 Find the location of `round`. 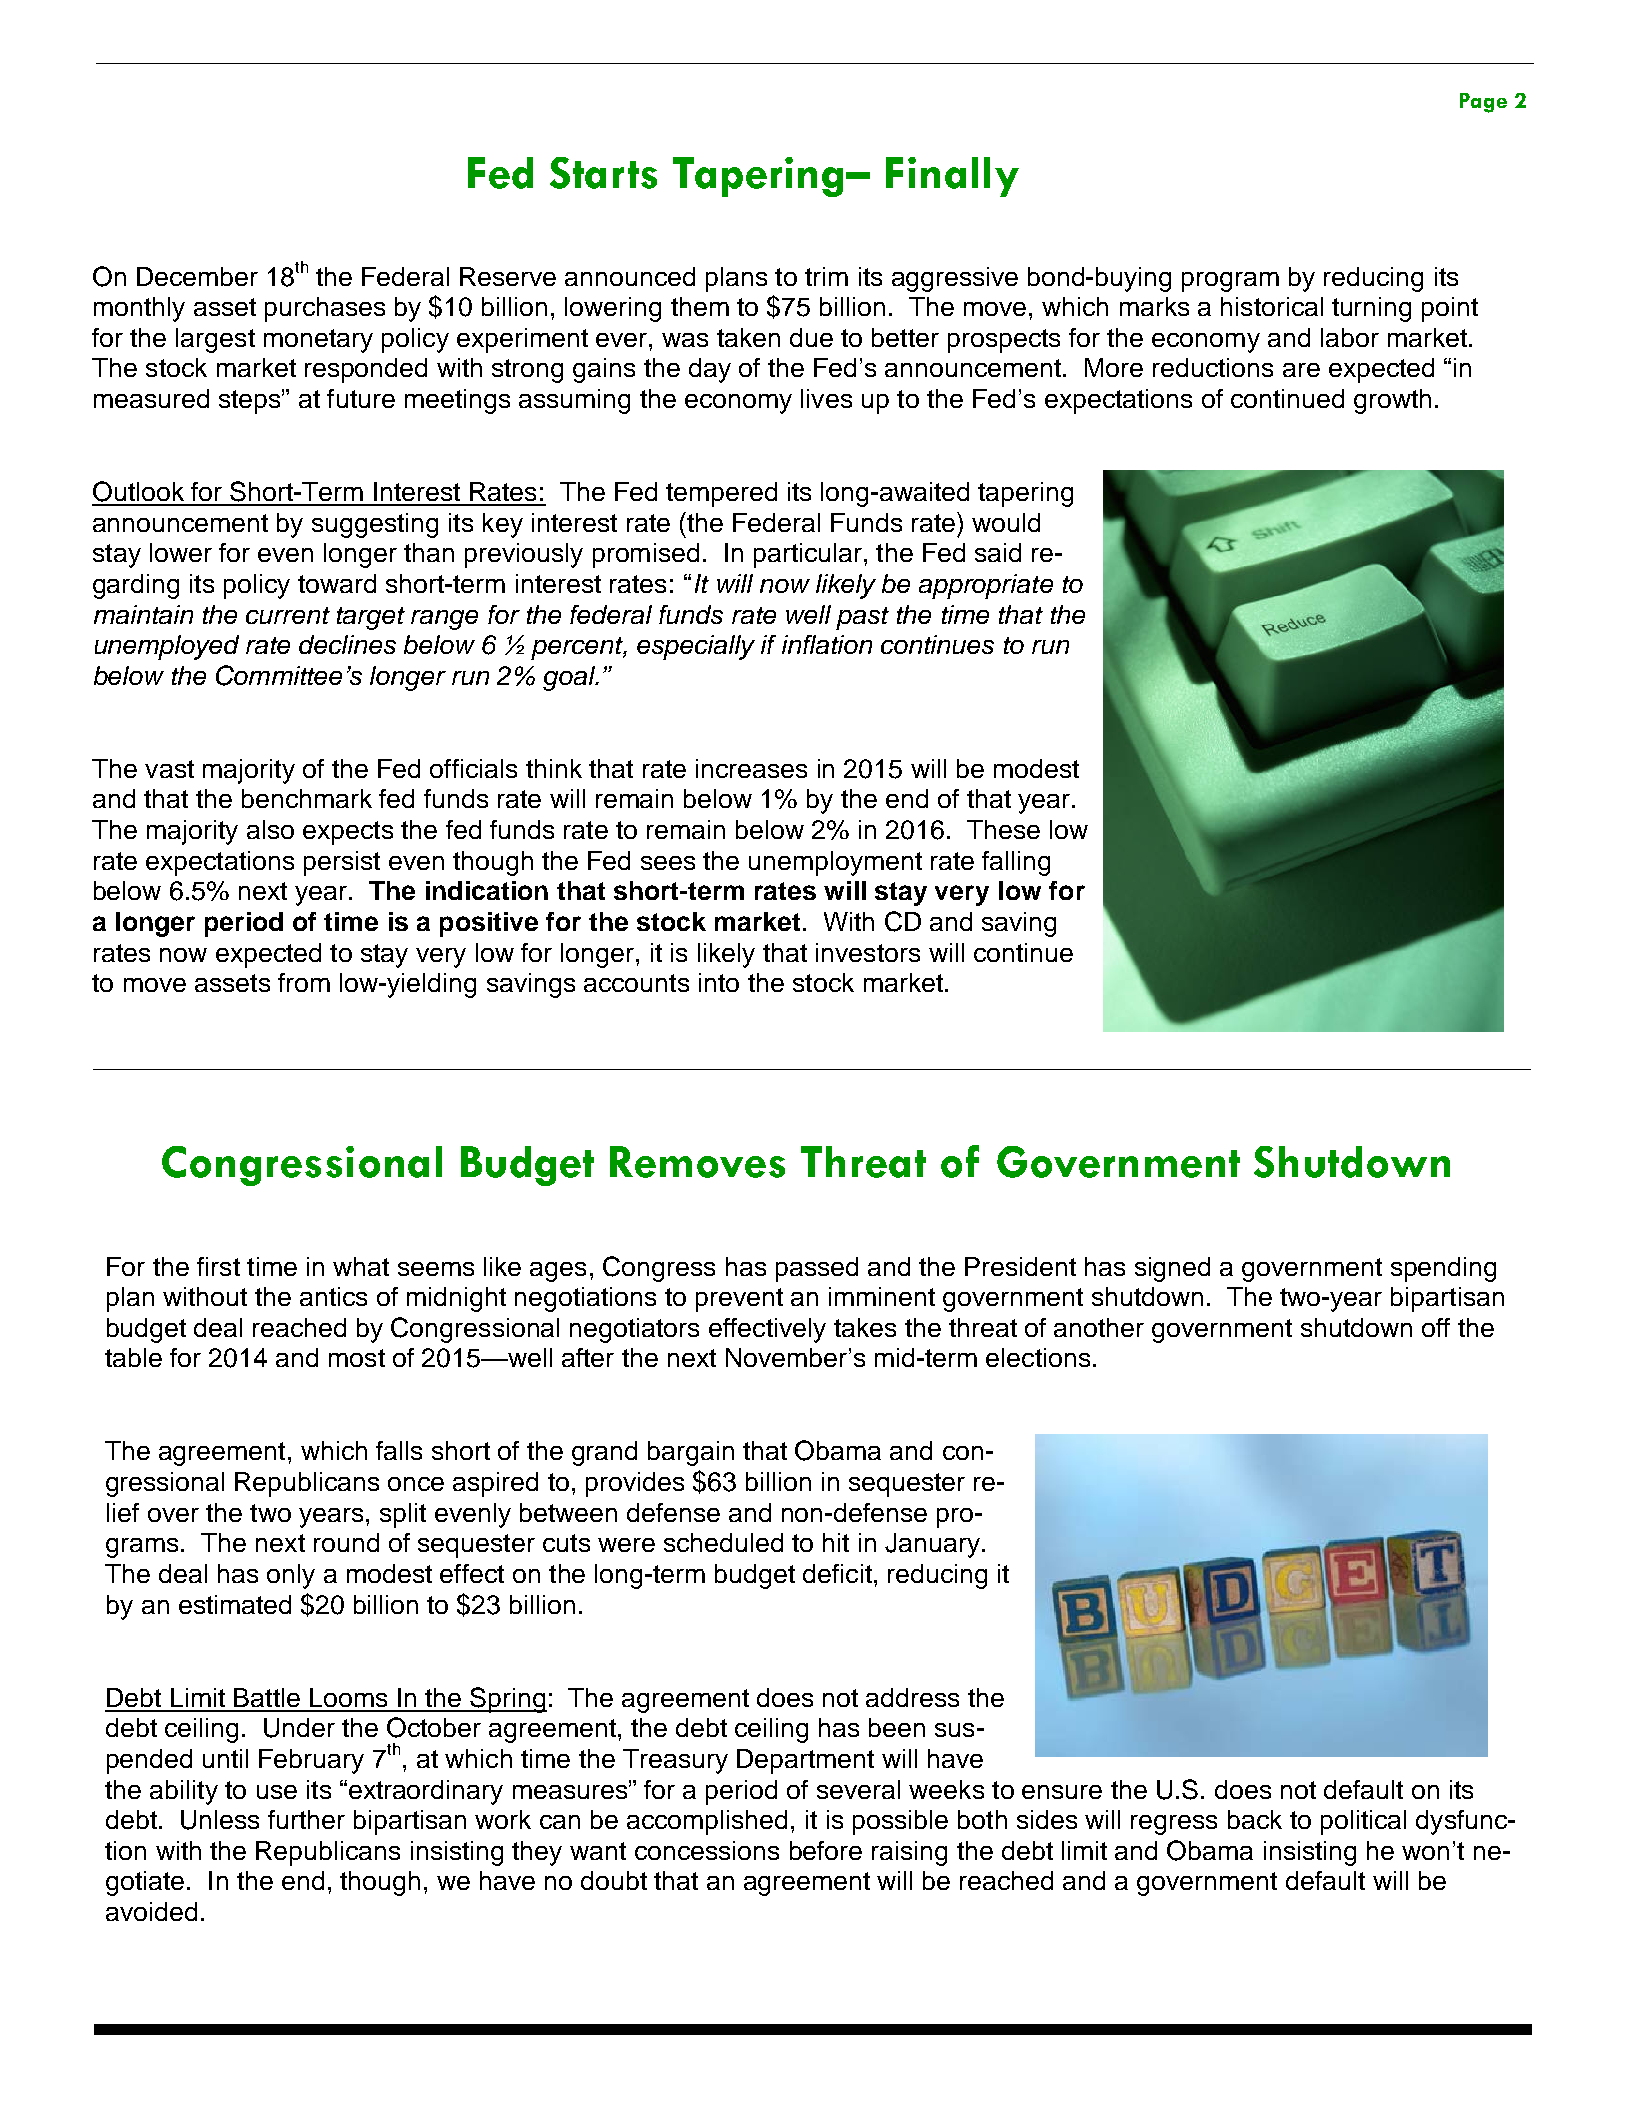

round is located at coordinates (346, 1542).
